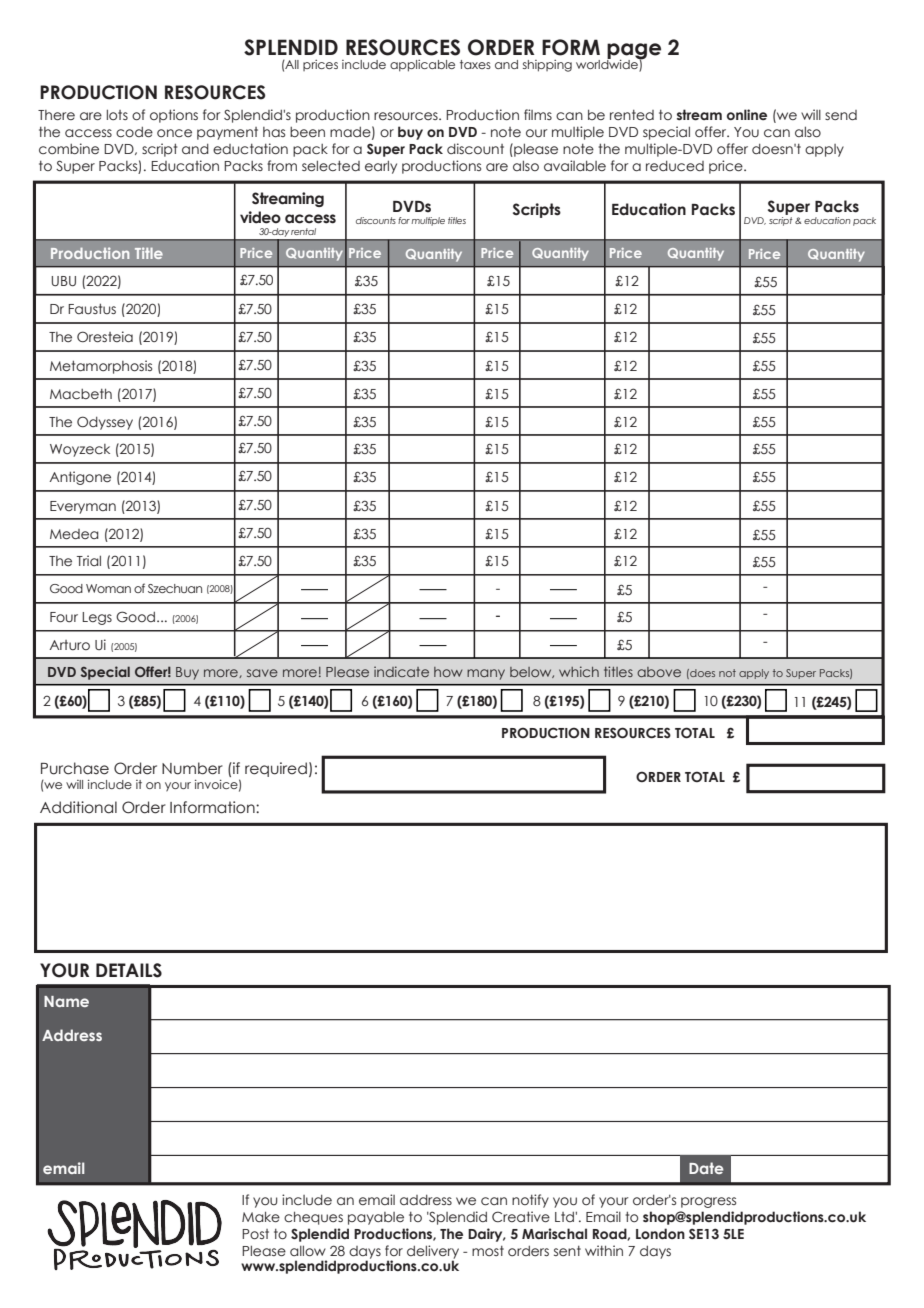  I want to click on required, so click(276, 769).
